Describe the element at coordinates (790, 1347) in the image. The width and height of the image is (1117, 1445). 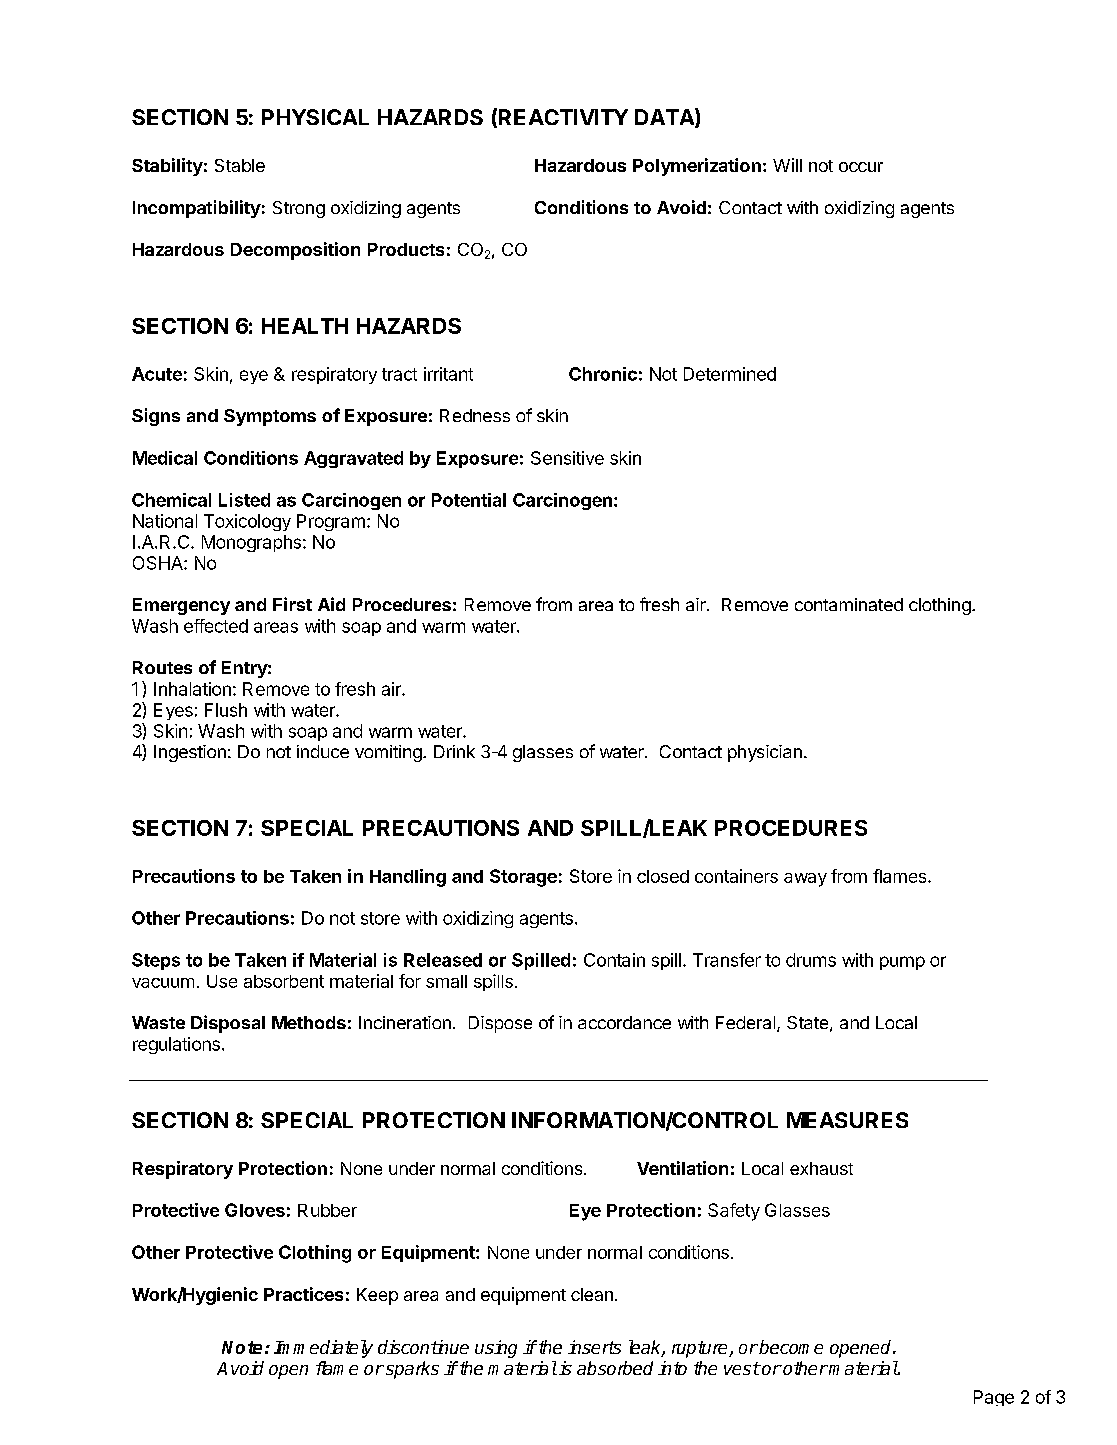
I see `become` at that location.
